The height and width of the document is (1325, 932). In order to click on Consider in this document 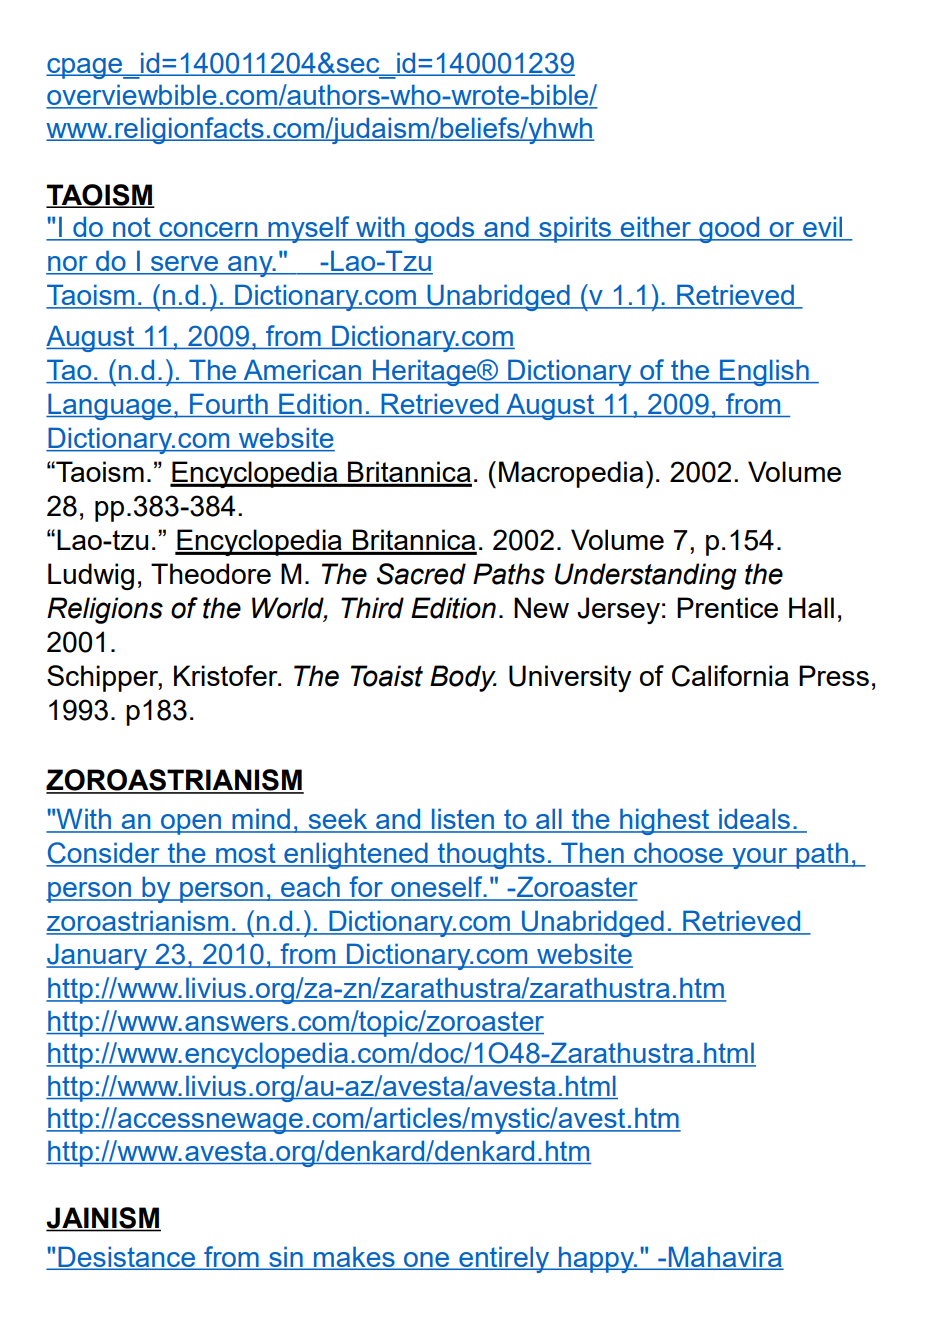, I will do `click(104, 854)`.
